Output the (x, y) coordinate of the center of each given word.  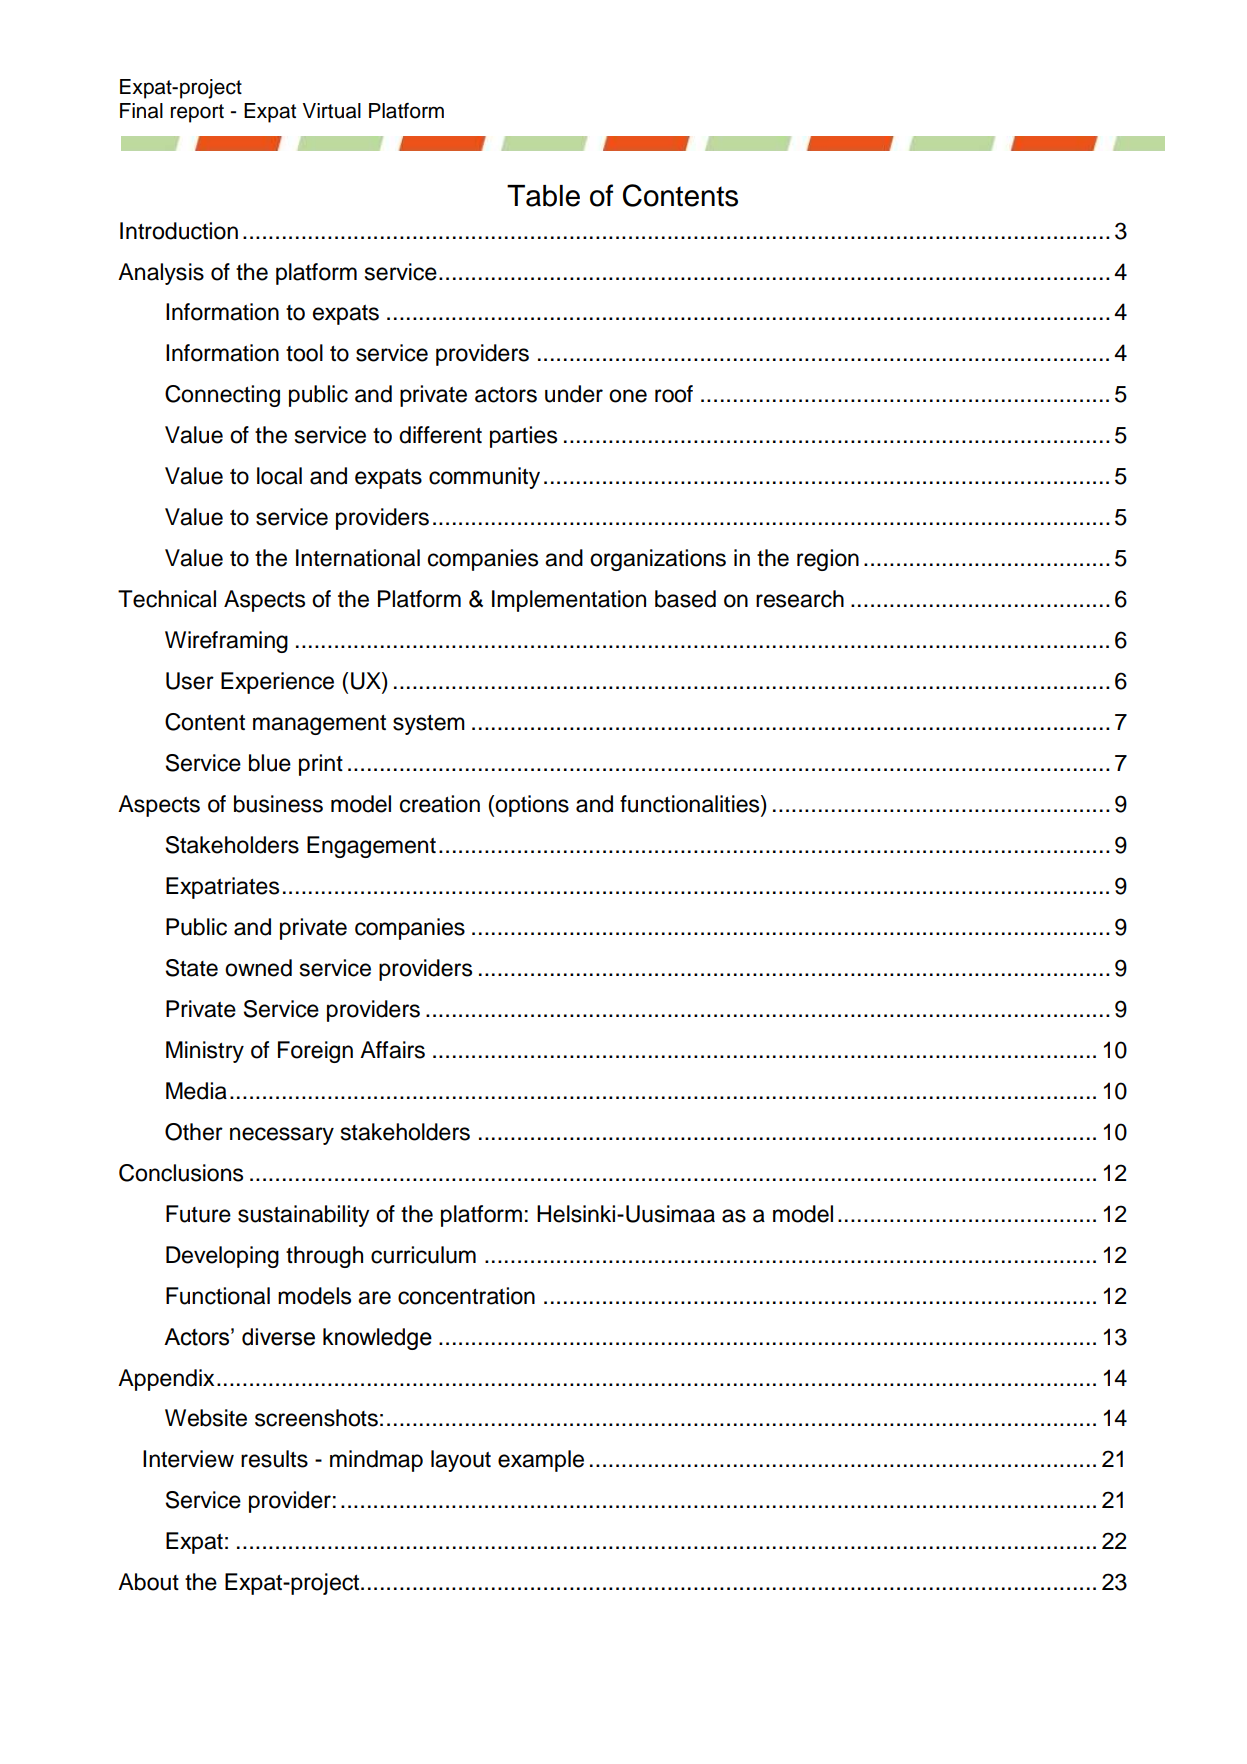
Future (198, 1214)
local (279, 476)
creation (440, 804)
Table (543, 196)
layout (461, 1461)
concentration (466, 1296)
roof (674, 394)
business (278, 804)
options (532, 806)
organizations (658, 560)
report (197, 113)
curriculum (423, 1255)
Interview (188, 1459)
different (440, 435)
